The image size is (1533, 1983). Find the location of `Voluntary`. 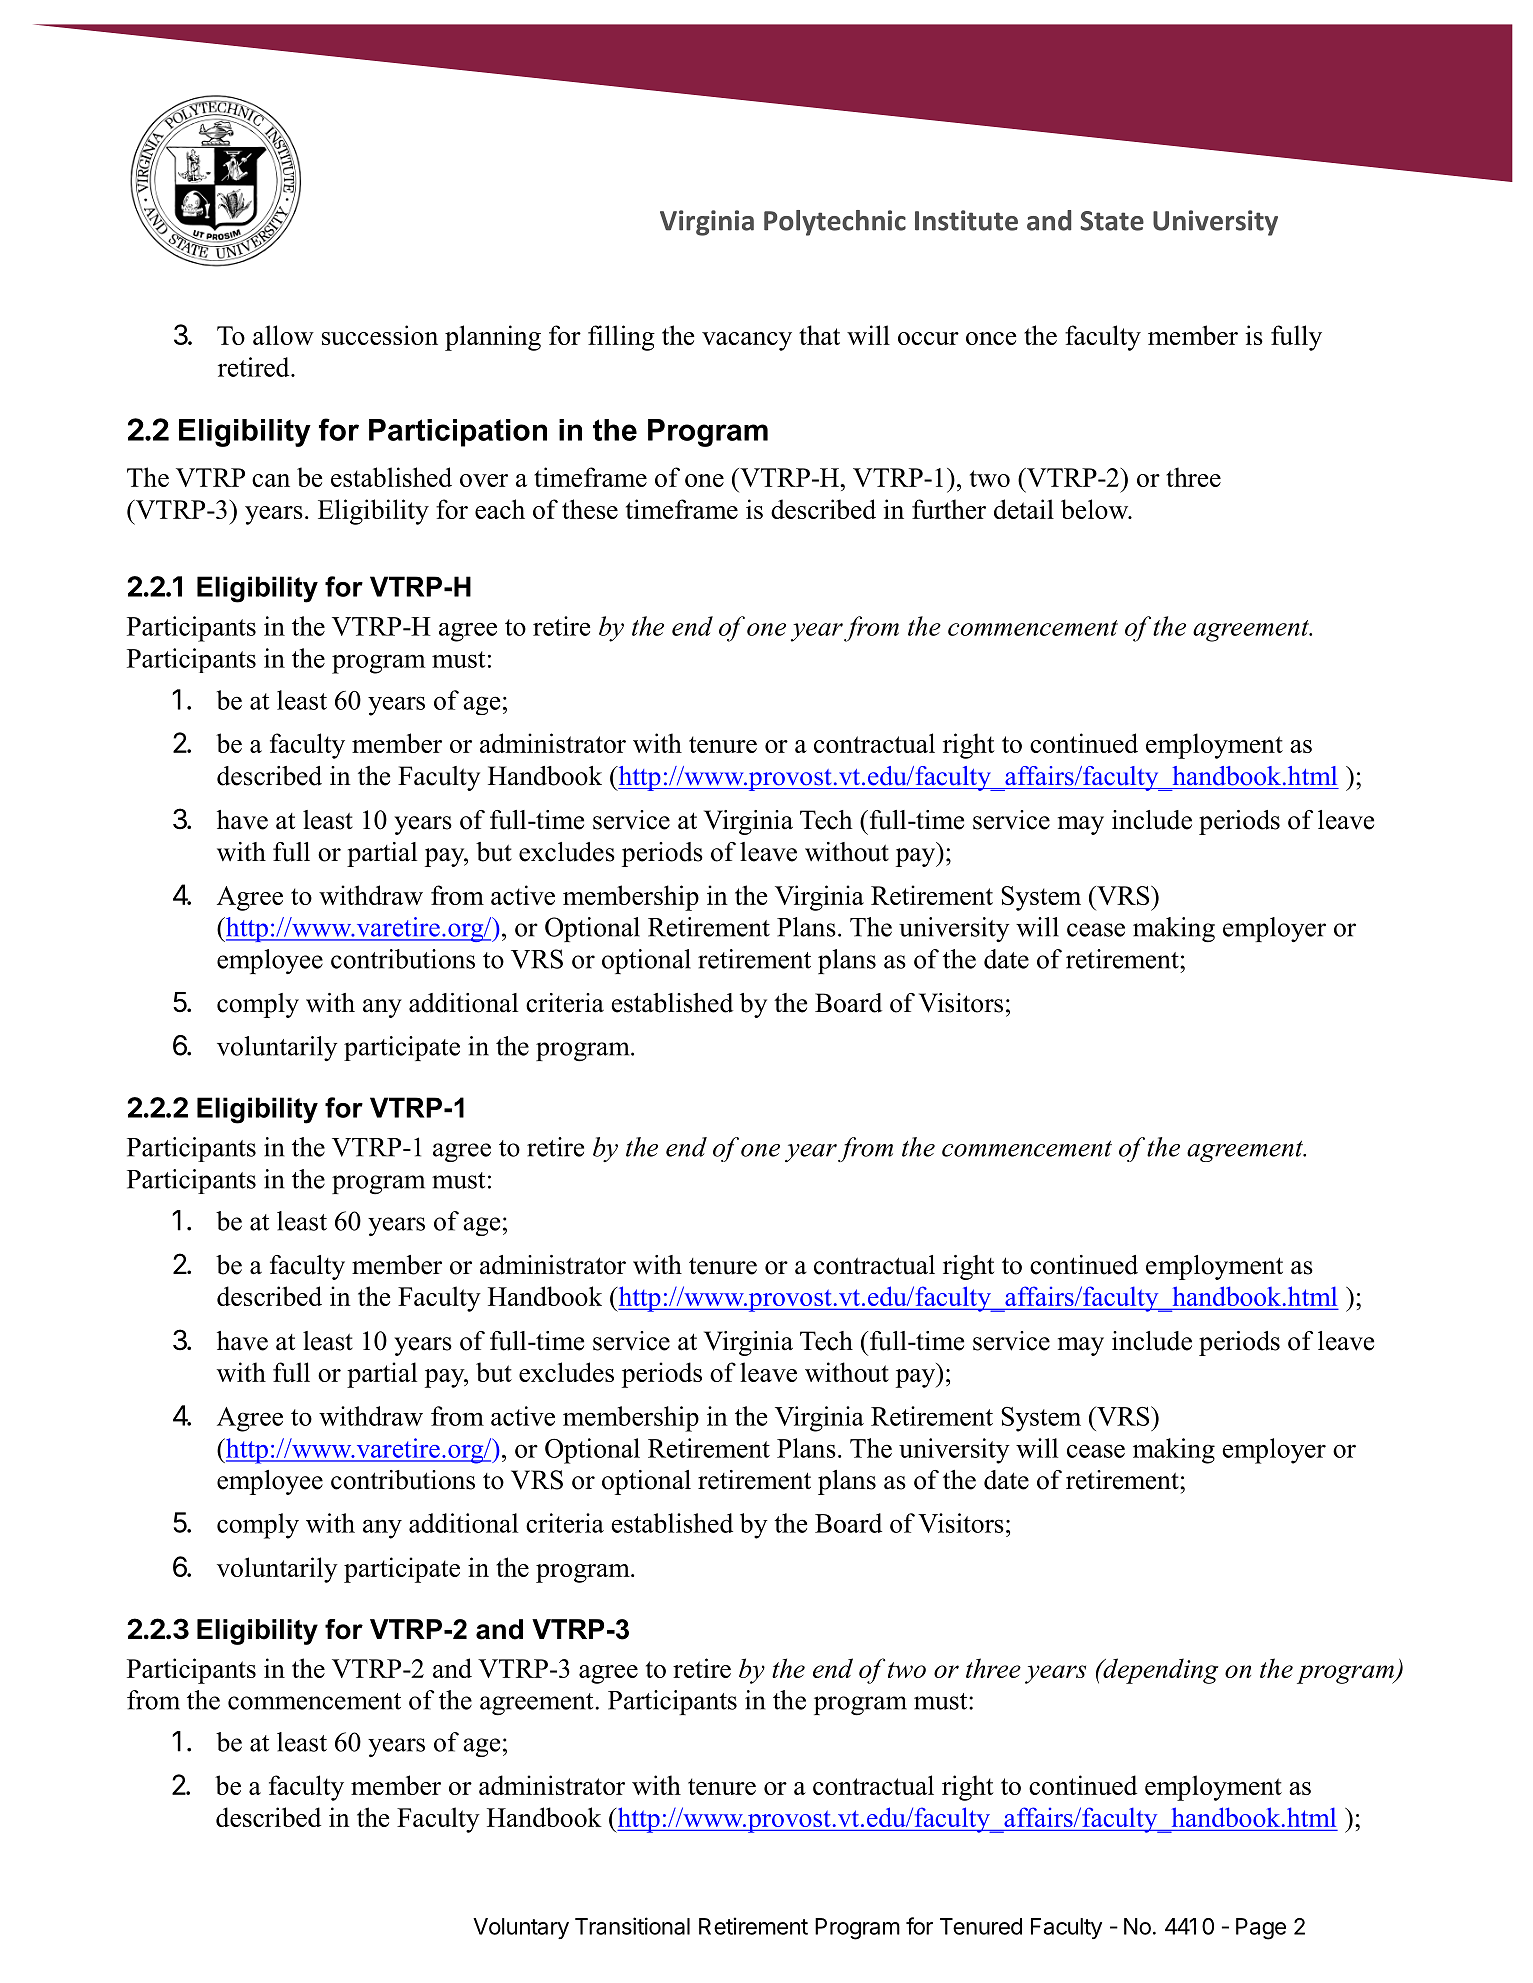

Voluntary is located at coordinates (521, 1928).
